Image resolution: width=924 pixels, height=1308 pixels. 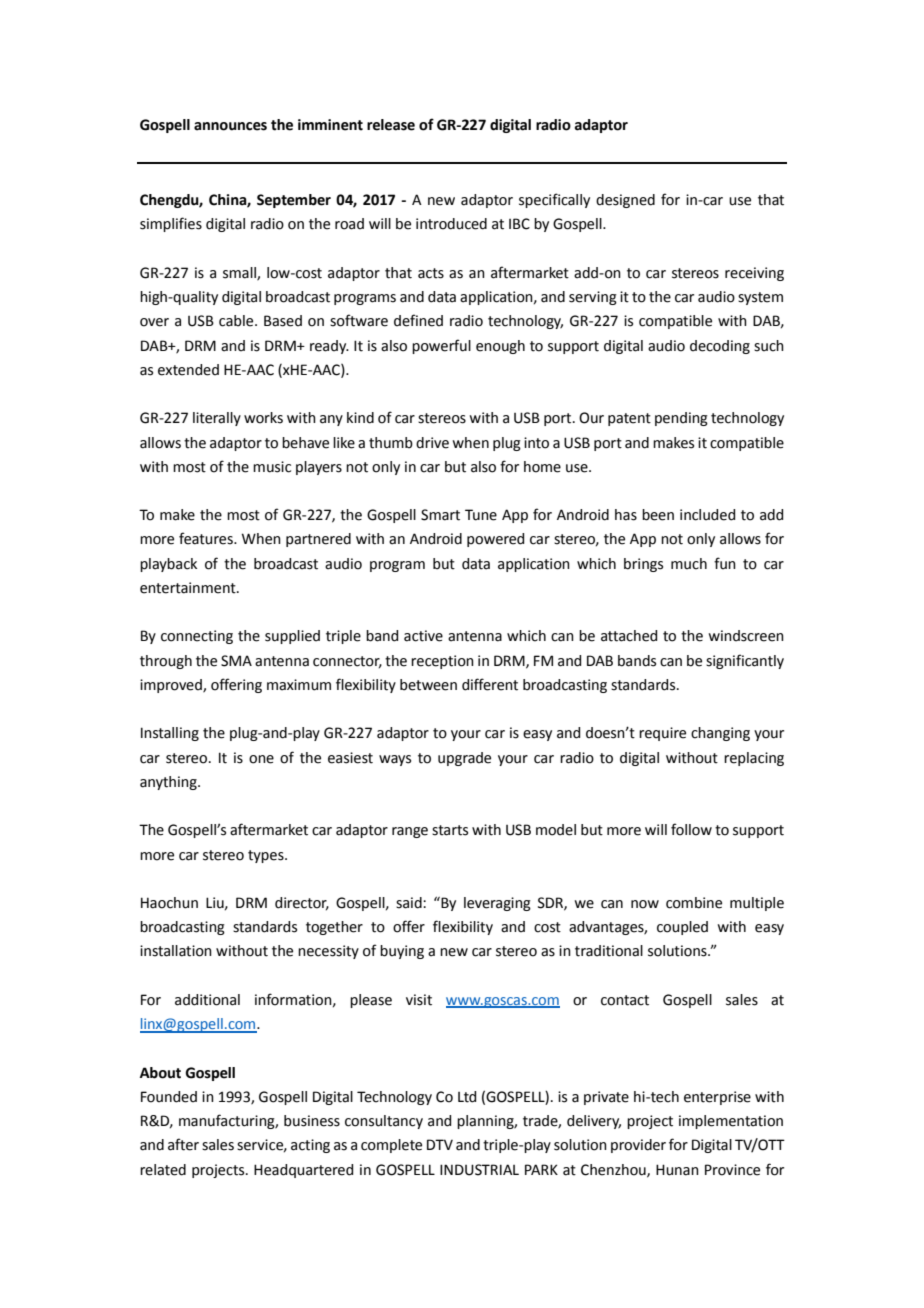 What do you see at coordinates (391, 125) in the screenshot?
I see `release` at bounding box center [391, 125].
